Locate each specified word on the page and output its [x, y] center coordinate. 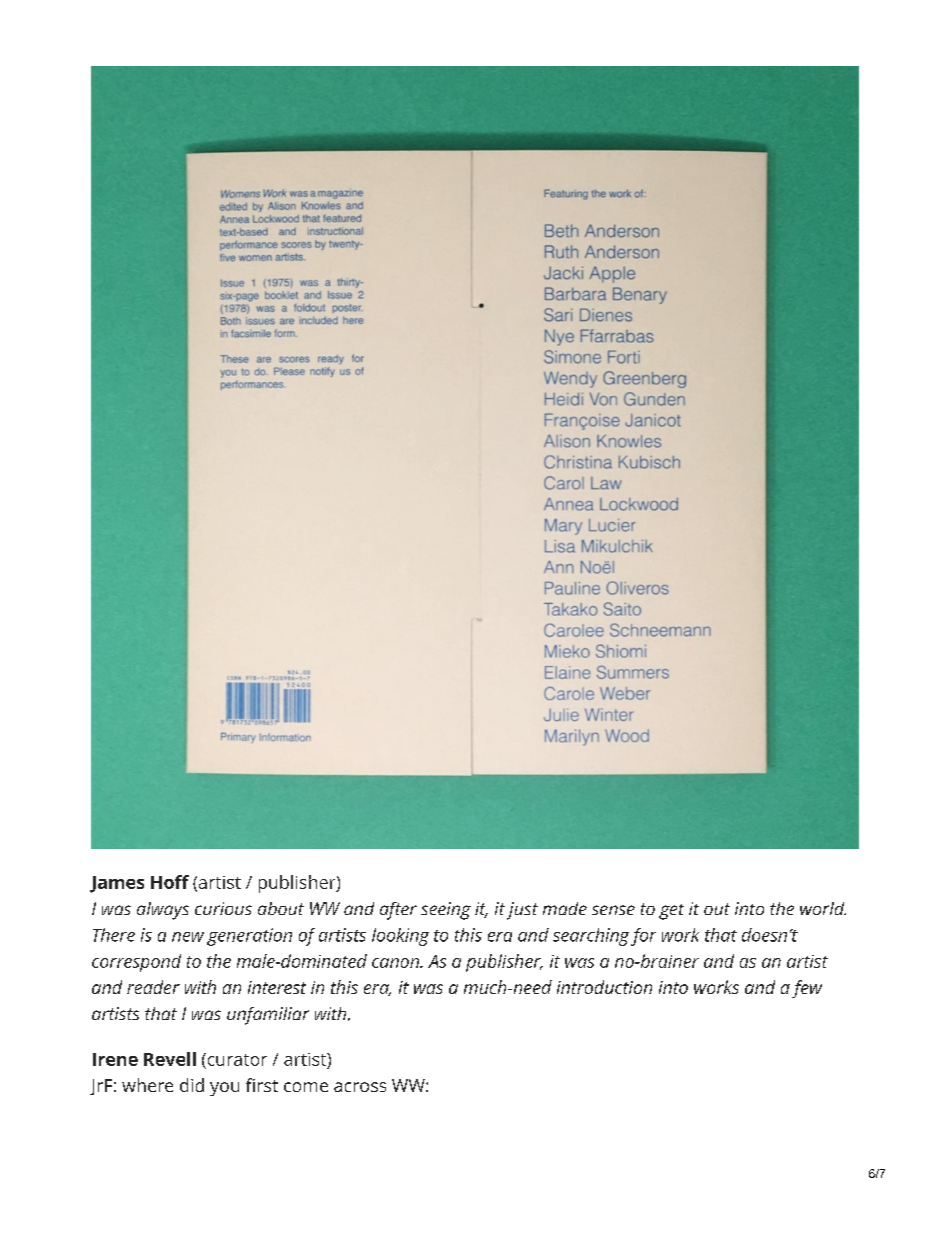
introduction [604, 987]
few [807, 989]
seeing [446, 911]
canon [397, 963]
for [643, 937]
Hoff [170, 882]
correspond [136, 963]
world [823, 908]
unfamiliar [268, 1016]
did [192, 1085]
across [360, 1087]
